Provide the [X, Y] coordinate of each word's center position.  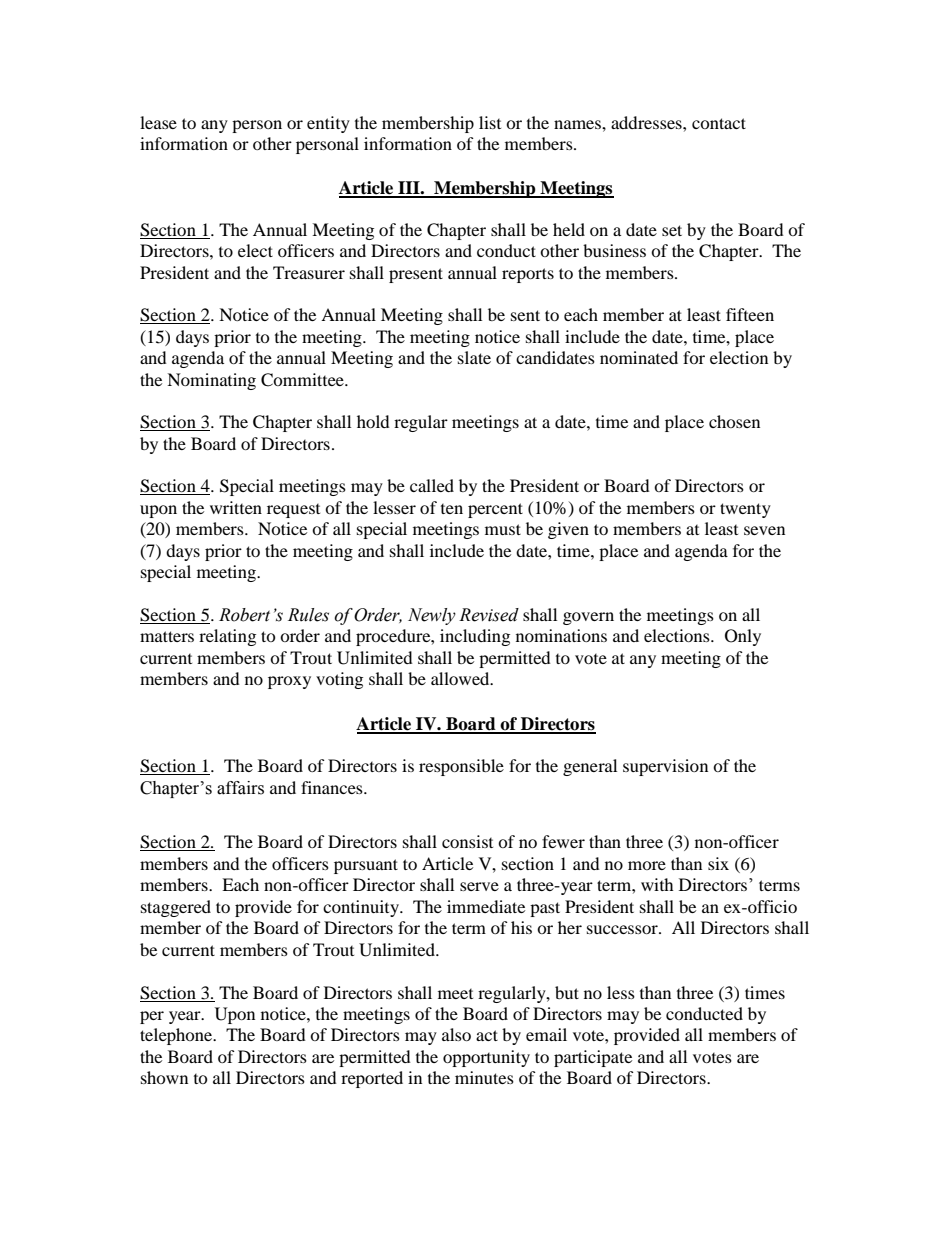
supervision [665, 767]
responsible [461, 767]
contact [719, 123]
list [490, 122]
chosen [734, 421]
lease [158, 122]
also [456, 1034]
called [432, 485]
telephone [177, 1036]
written [236, 507]
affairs [240, 788]
